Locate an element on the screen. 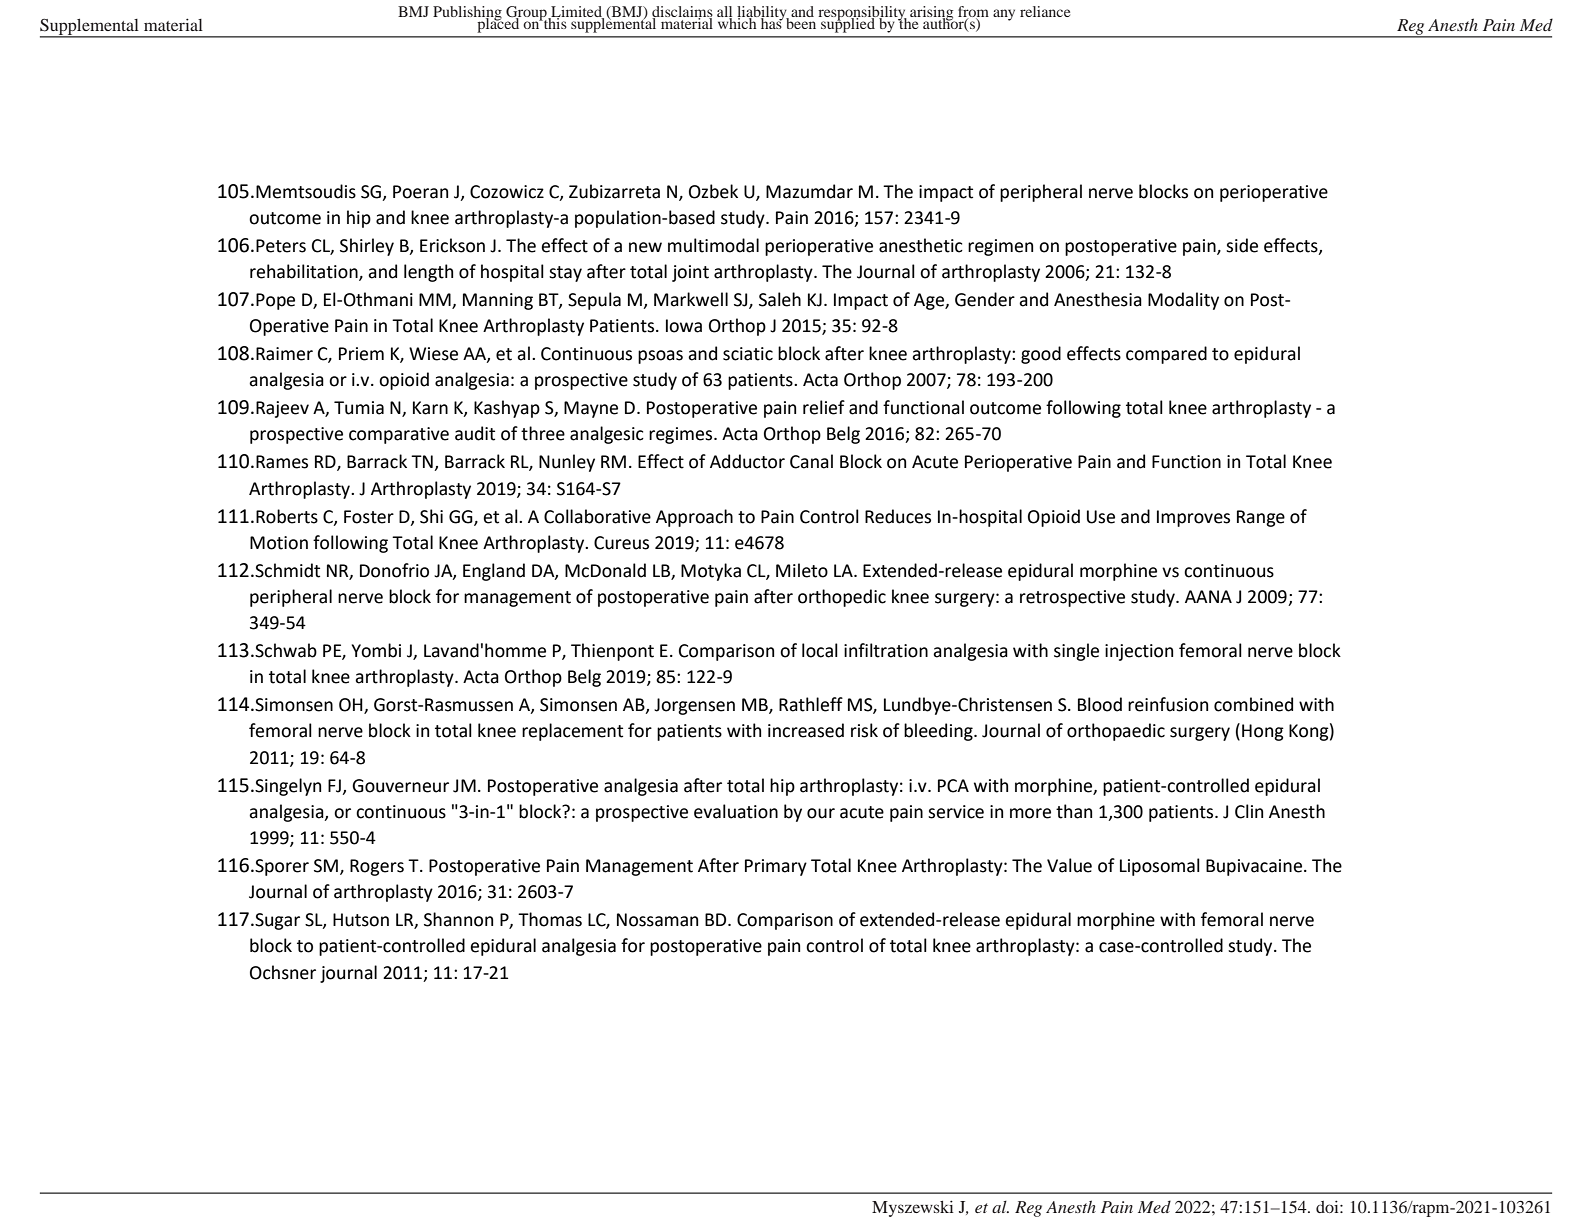 This screenshot has height=1230, width=1592. Use is located at coordinates (1101, 517).
